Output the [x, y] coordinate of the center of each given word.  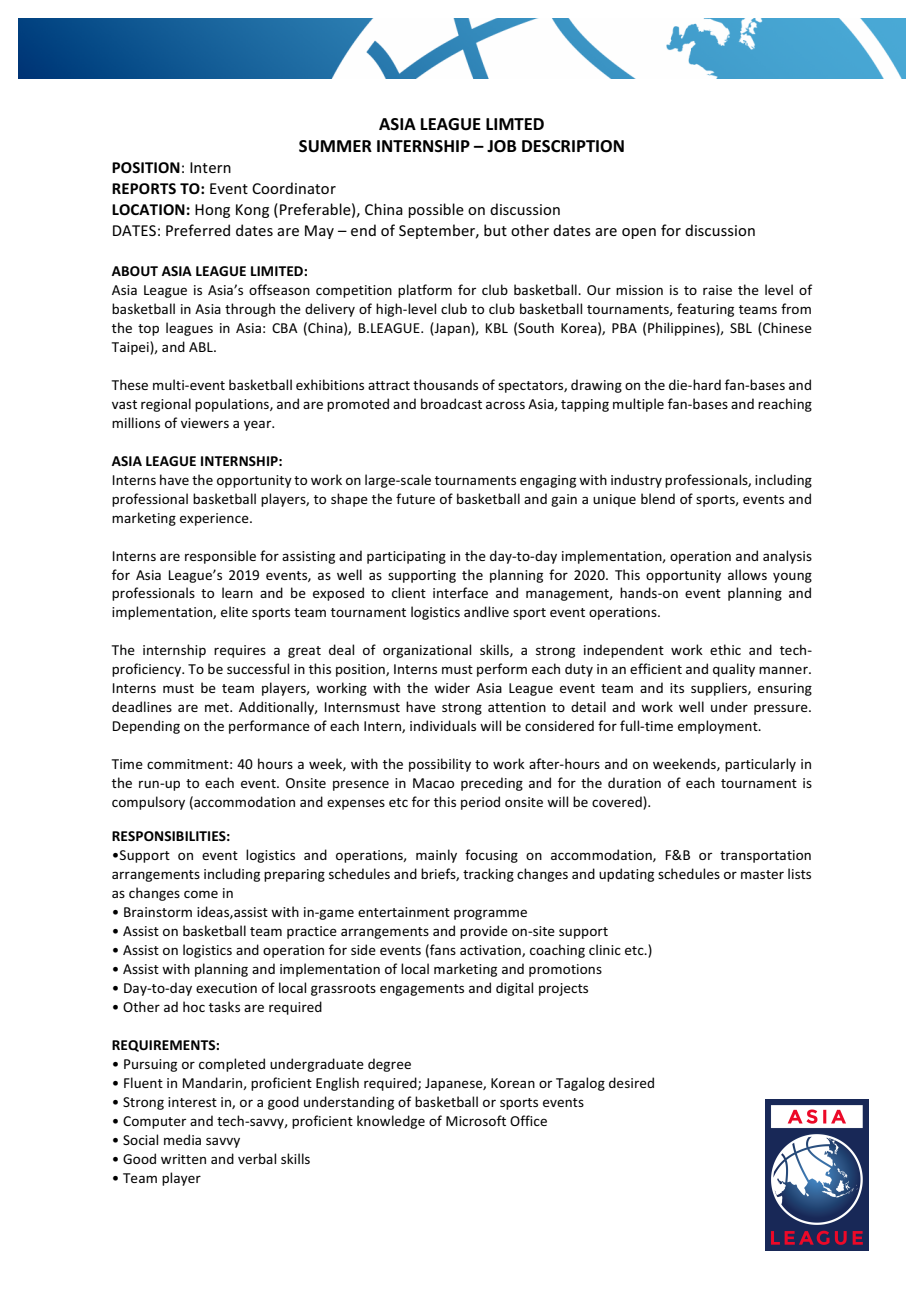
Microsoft [476, 1120]
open [639, 233]
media [182, 1139]
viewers [205, 423]
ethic [725, 649]
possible [436, 210]
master [762, 874]
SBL [741, 328]
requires [240, 651]
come [201, 894]
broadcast [451, 403]
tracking [488, 875]
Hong [212, 211]
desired [631, 1082]
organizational [427, 651]
